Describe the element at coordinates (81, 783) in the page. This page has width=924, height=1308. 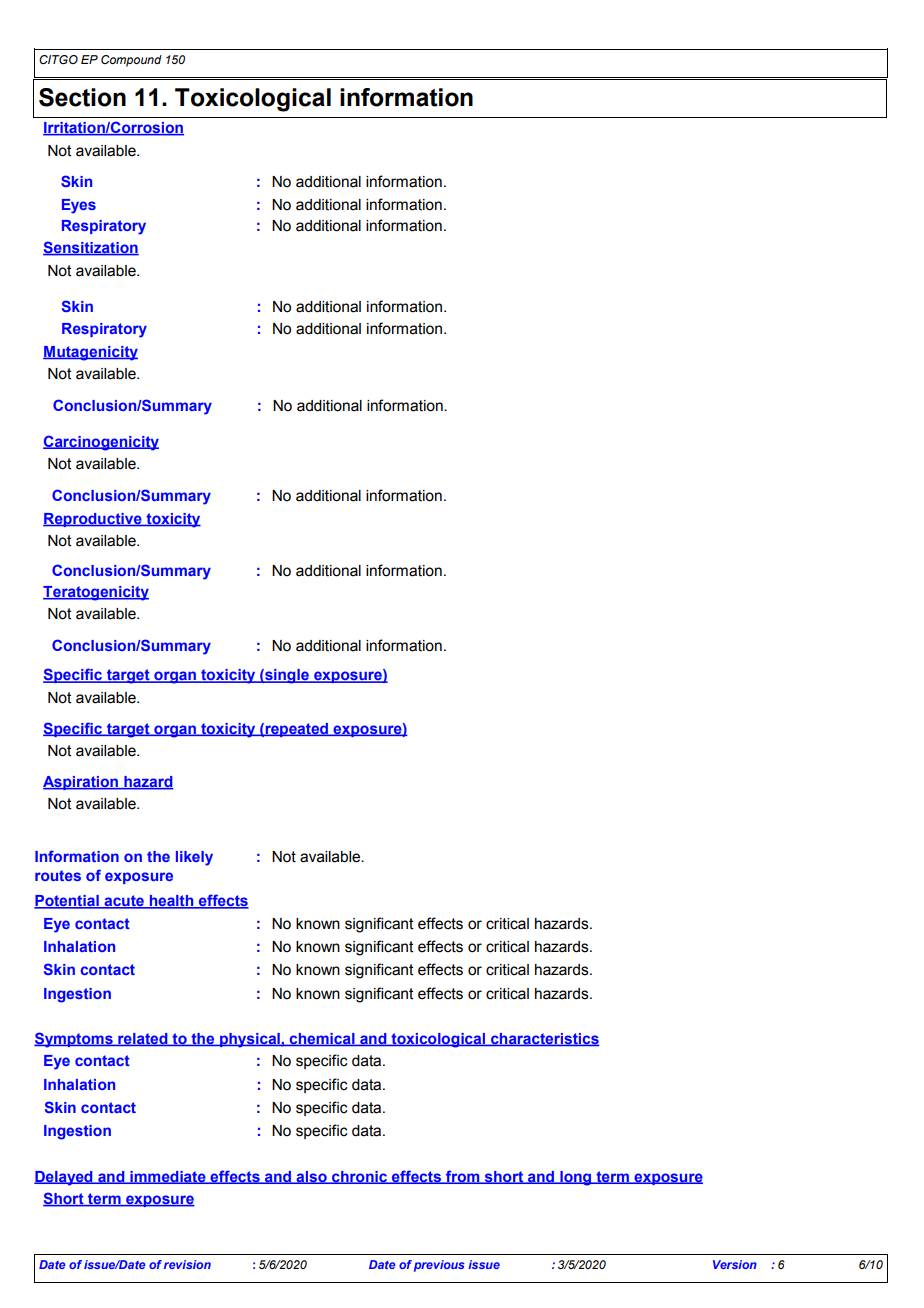
I see `Aspiration` at that location.
